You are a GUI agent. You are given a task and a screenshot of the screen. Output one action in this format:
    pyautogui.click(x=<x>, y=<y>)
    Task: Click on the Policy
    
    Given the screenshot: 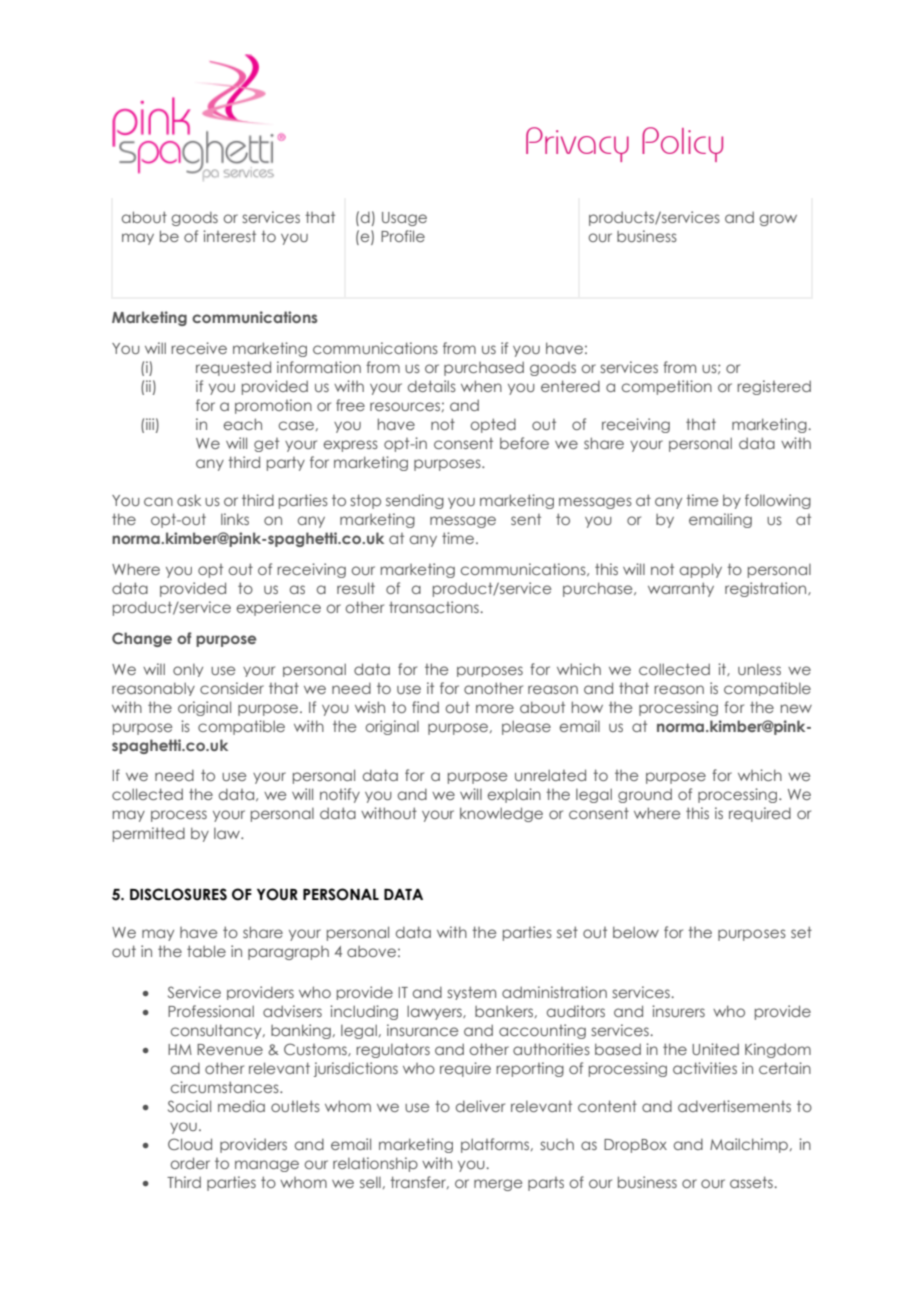 What is the action you would take?
    pyautogui.click(x=682, y=144)
